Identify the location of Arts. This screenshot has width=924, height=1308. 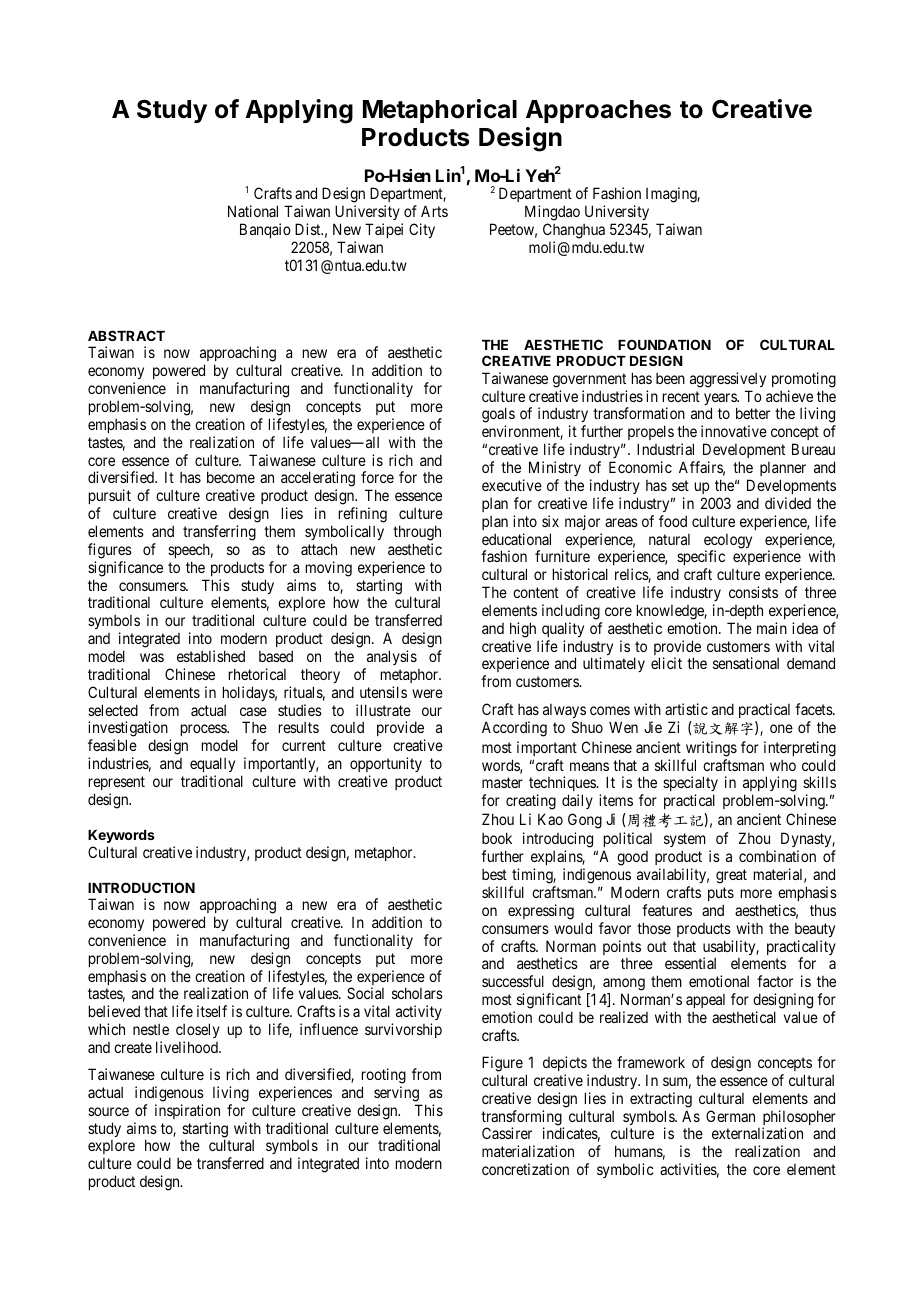
(434, 211).
